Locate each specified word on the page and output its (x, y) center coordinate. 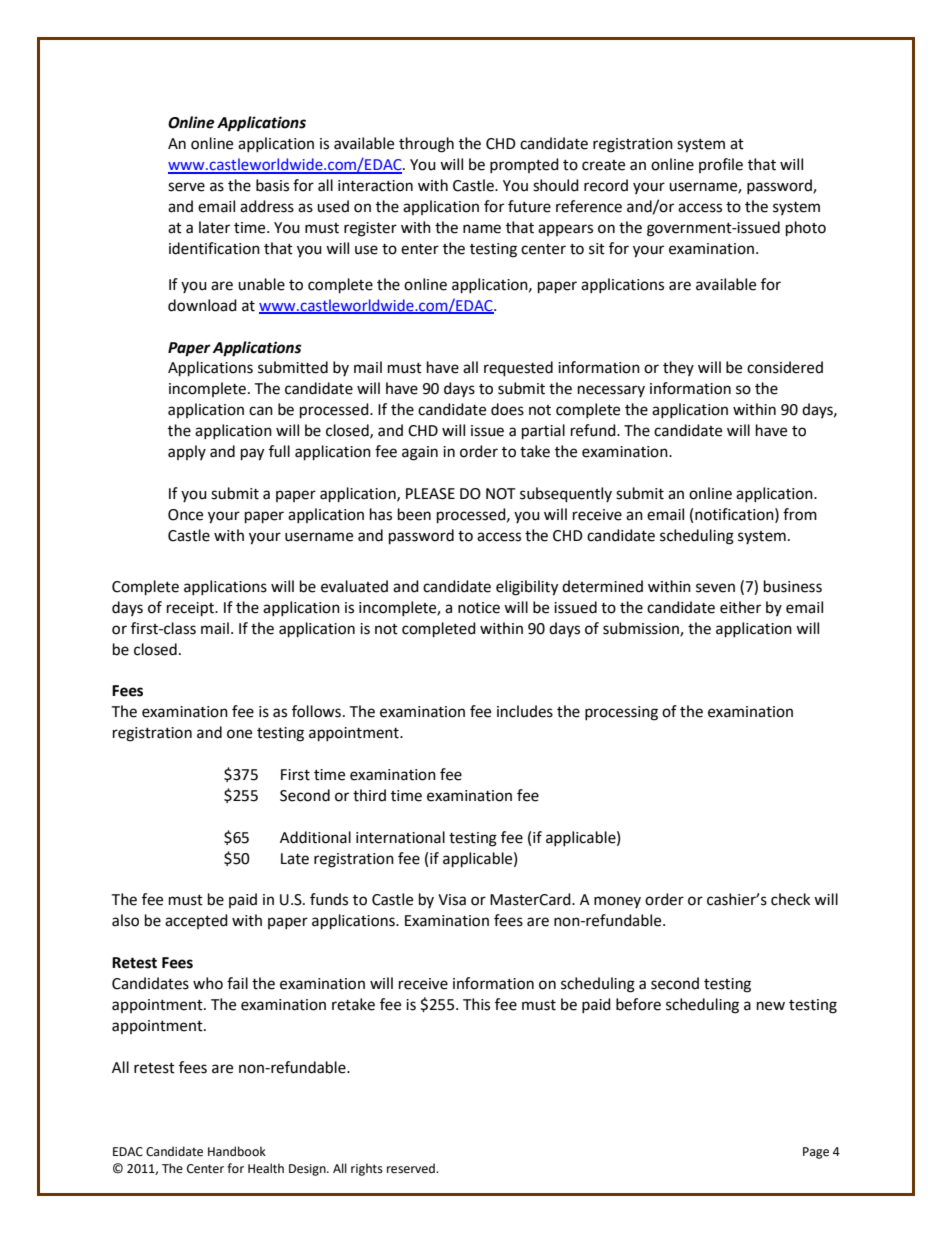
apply (187, 452)
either (740, 607)
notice (479, 608)
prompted (524, 165)
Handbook (237, 1151)
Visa (452, 900)
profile (721, 165)
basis (272, 185)
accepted (196, 921)
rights (367, 1169)
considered (785, 367)
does (507, 409)
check (790, 899)
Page (816, 1153)
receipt (191, 609)
